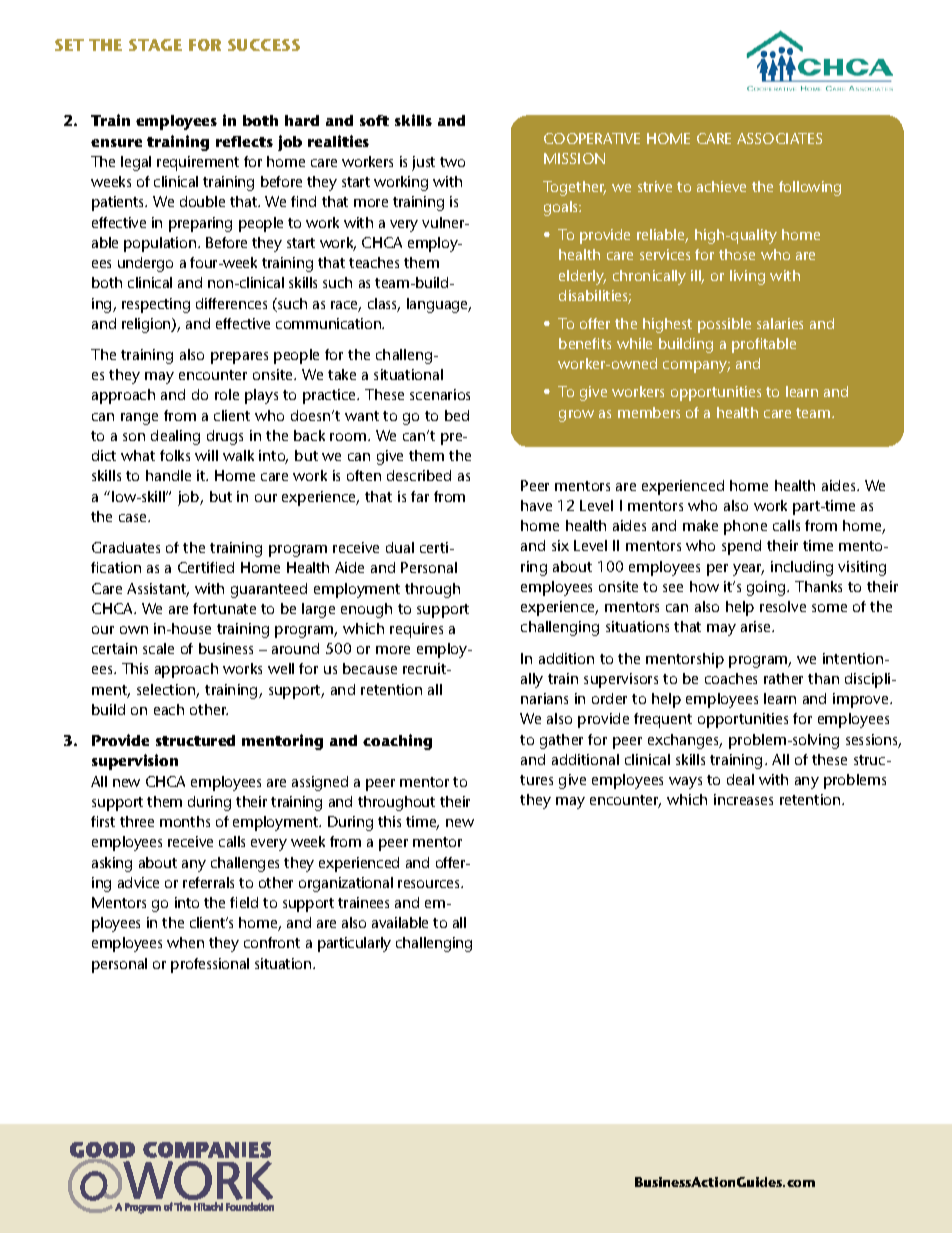 The width and height of the screenshot is (952, 1233). What do you see at coordinates (430, 884) in the screenshot?
I see `resources` at bounding box center [430, 884].
